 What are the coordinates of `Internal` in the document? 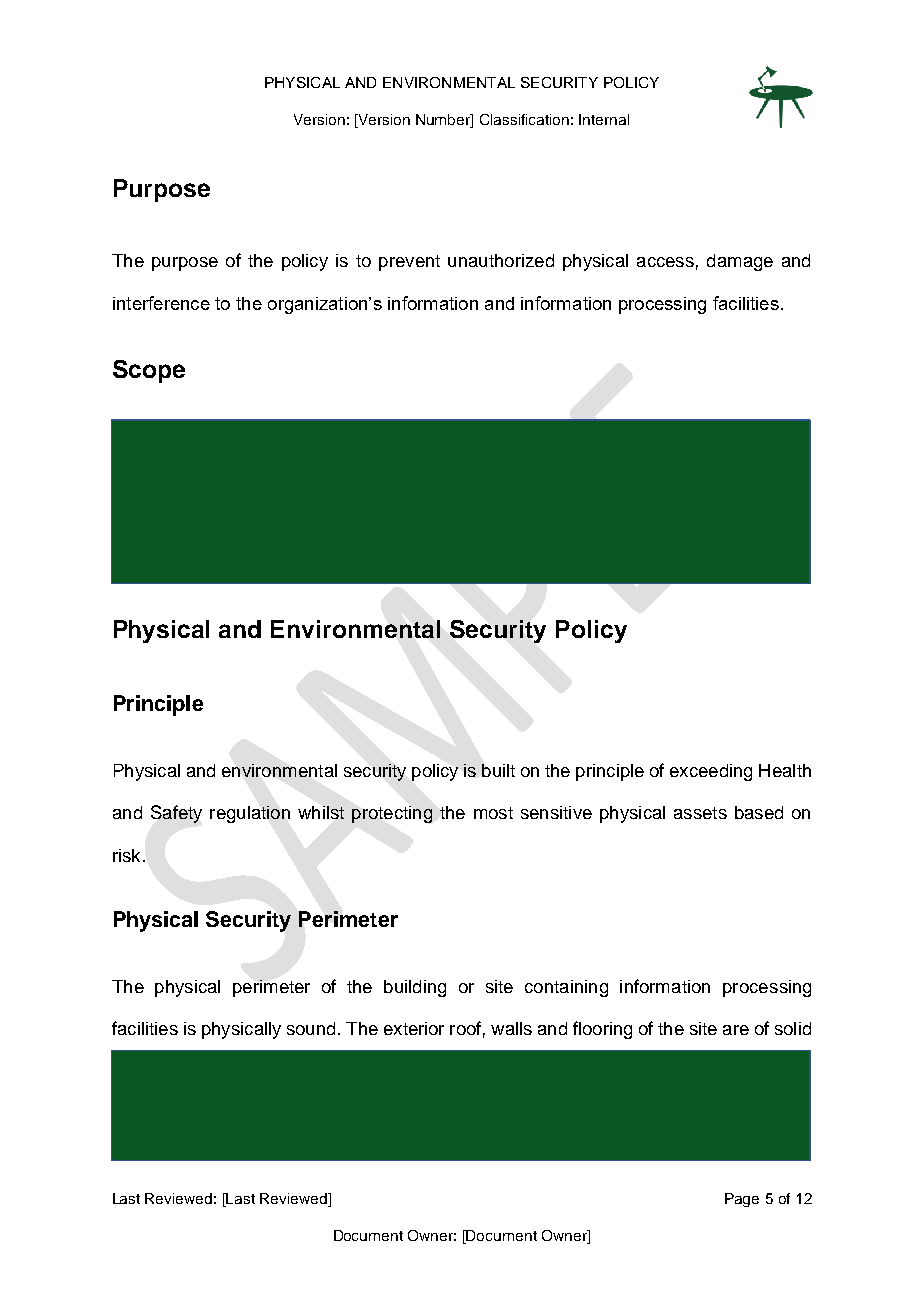 It's located at (604, 119).
